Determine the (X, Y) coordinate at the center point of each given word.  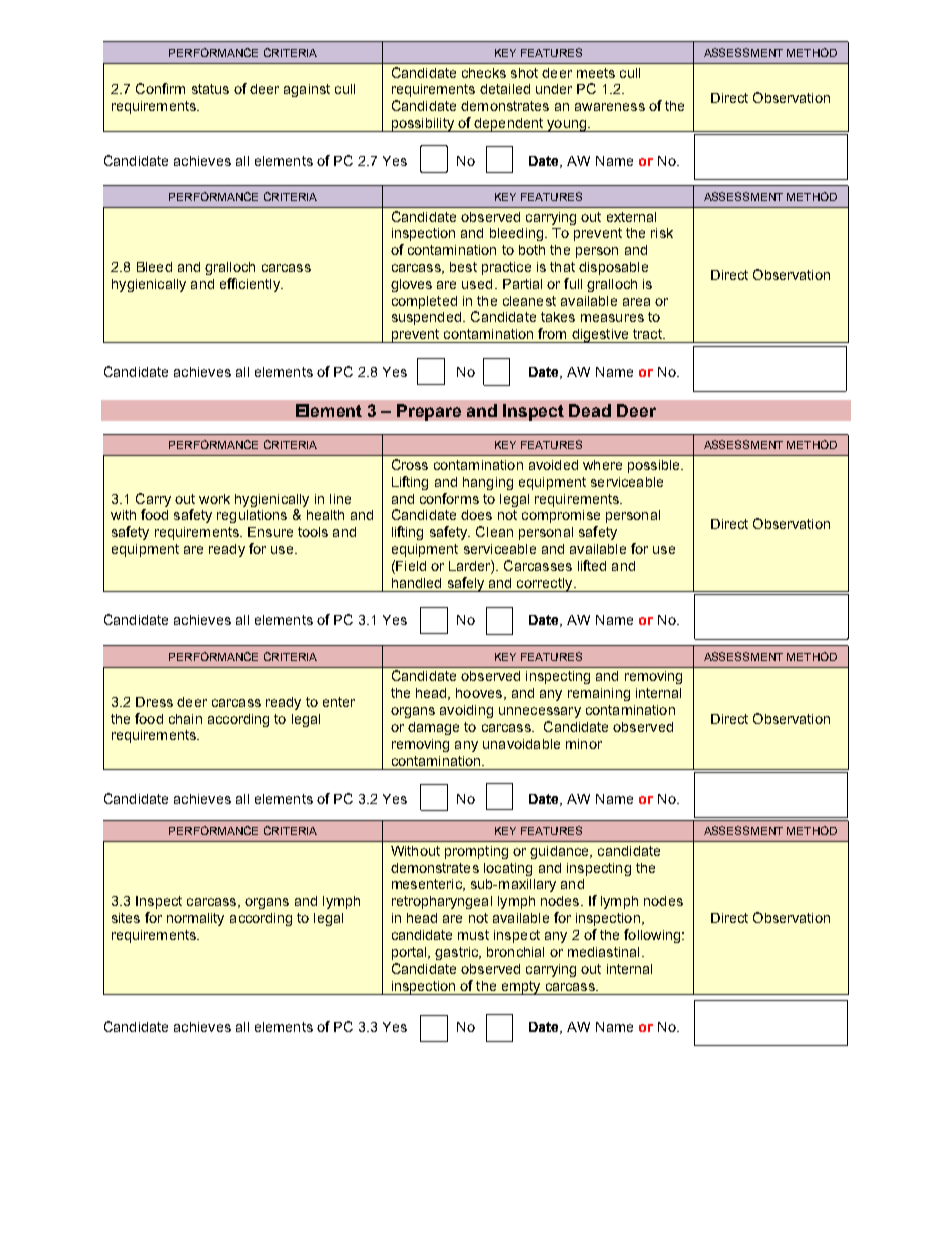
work (214, 499)
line (340, 499)
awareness (610, 107)
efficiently (251, 285)
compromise (561, 516)
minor (584, 744)
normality (195, 919)
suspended (426, 318)
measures (612, 318)
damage (433, 728)
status (210, 89)
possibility (422, 125)
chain (185, 719)
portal (409, 953)
